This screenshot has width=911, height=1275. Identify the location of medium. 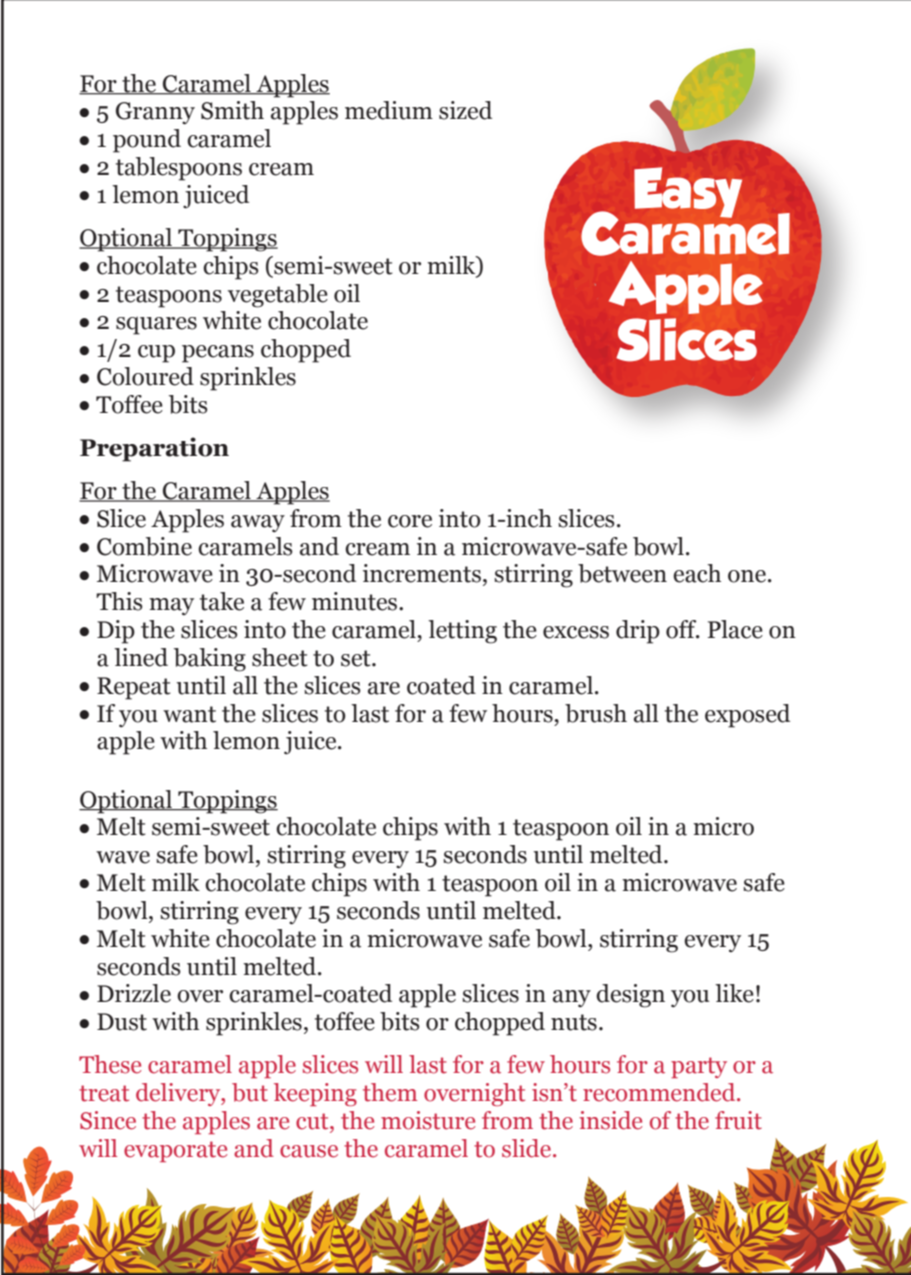
(389, 110).
